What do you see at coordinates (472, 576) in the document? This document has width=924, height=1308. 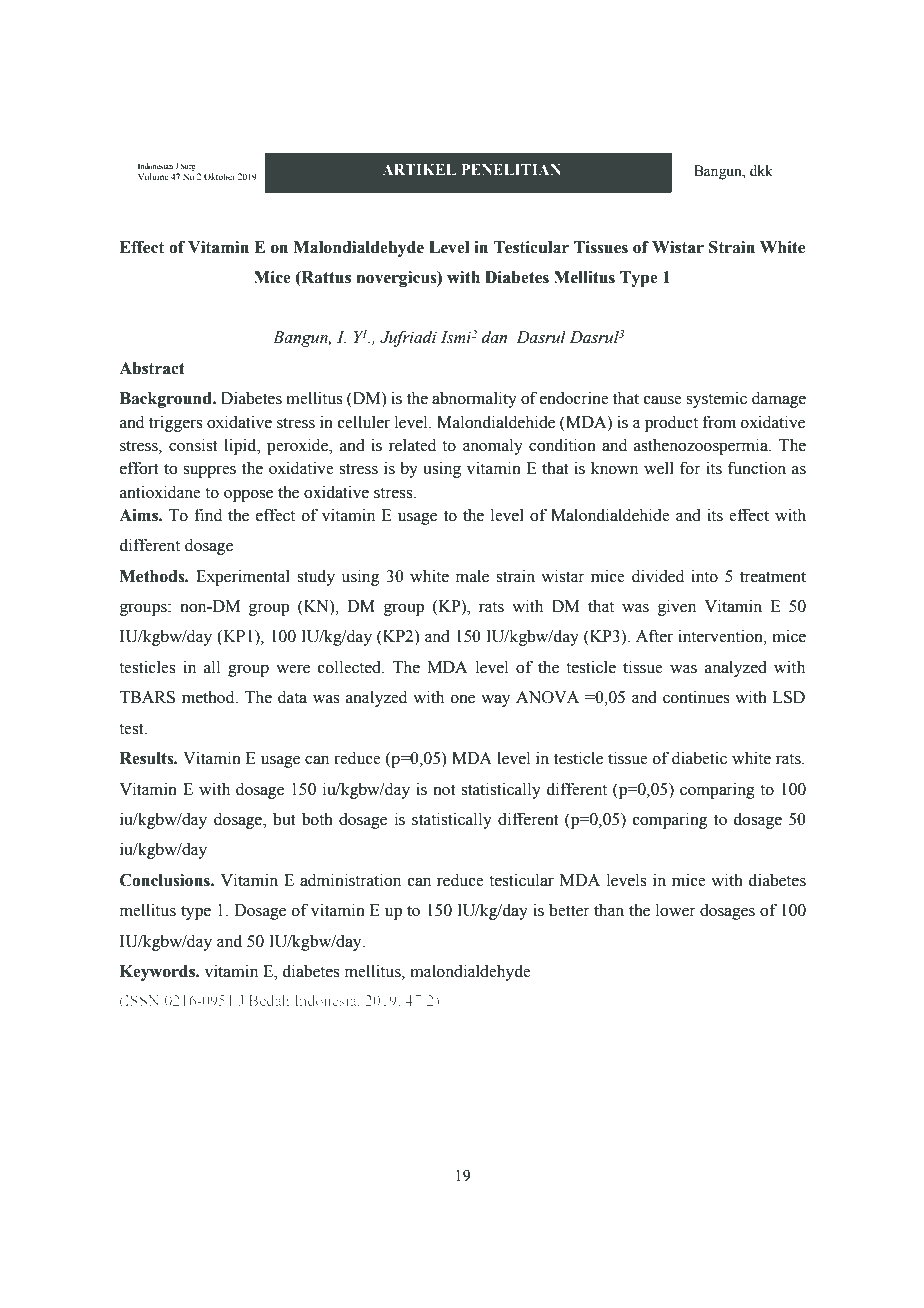 I see `male` at bounding box center [472, 576].
